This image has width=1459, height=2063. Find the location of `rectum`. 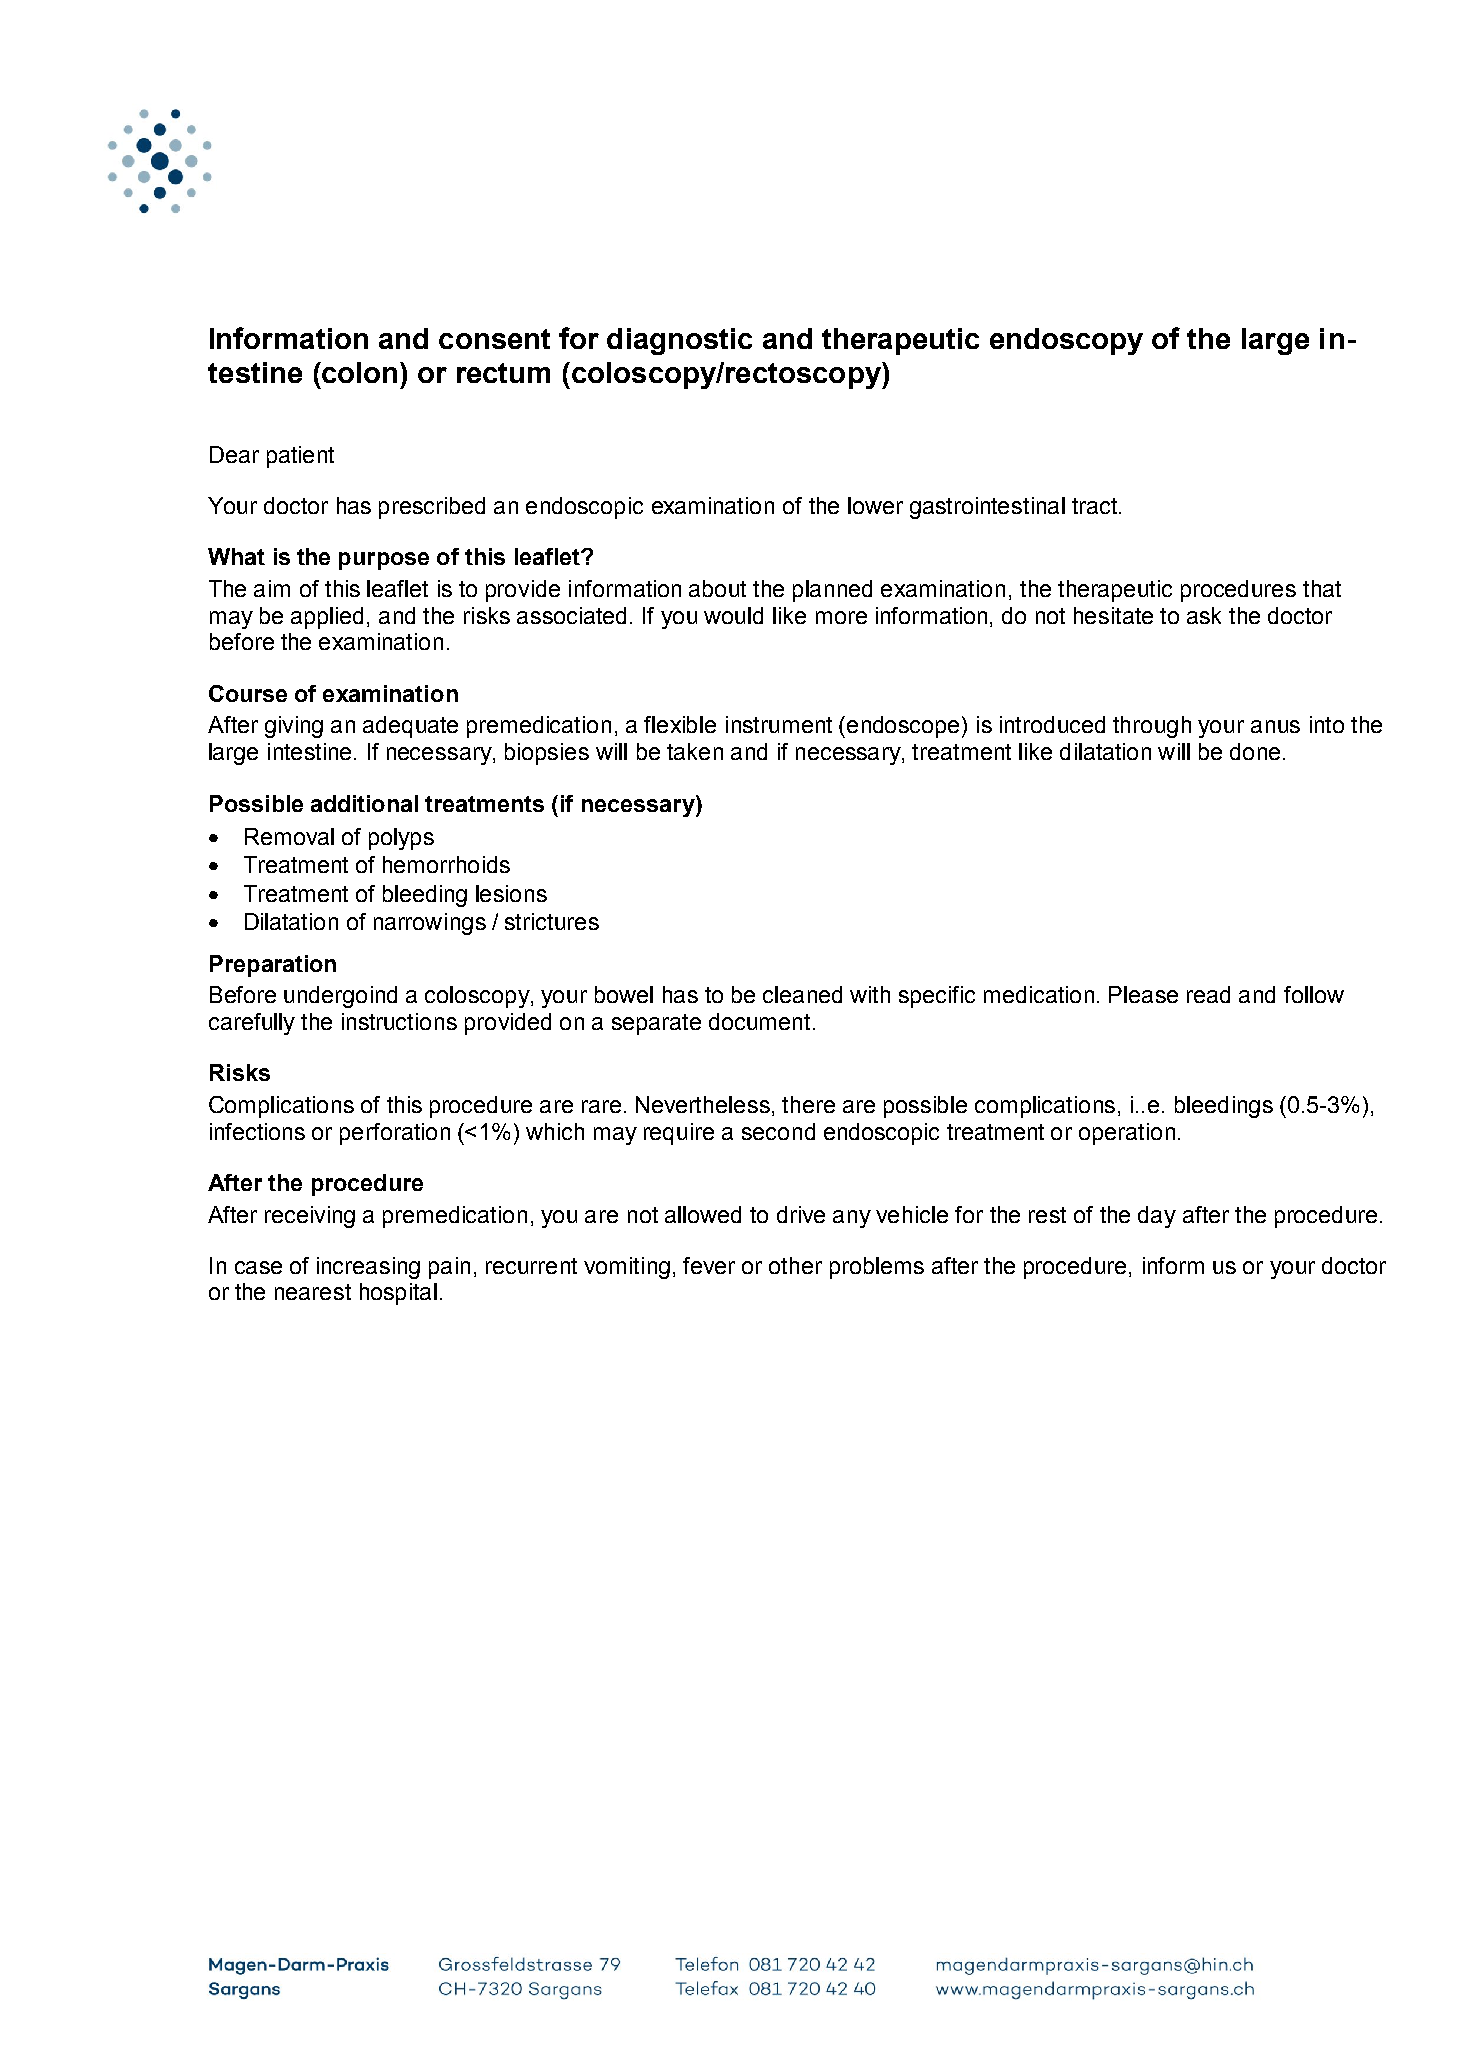

rectum is located at coordinates (503, 373).
